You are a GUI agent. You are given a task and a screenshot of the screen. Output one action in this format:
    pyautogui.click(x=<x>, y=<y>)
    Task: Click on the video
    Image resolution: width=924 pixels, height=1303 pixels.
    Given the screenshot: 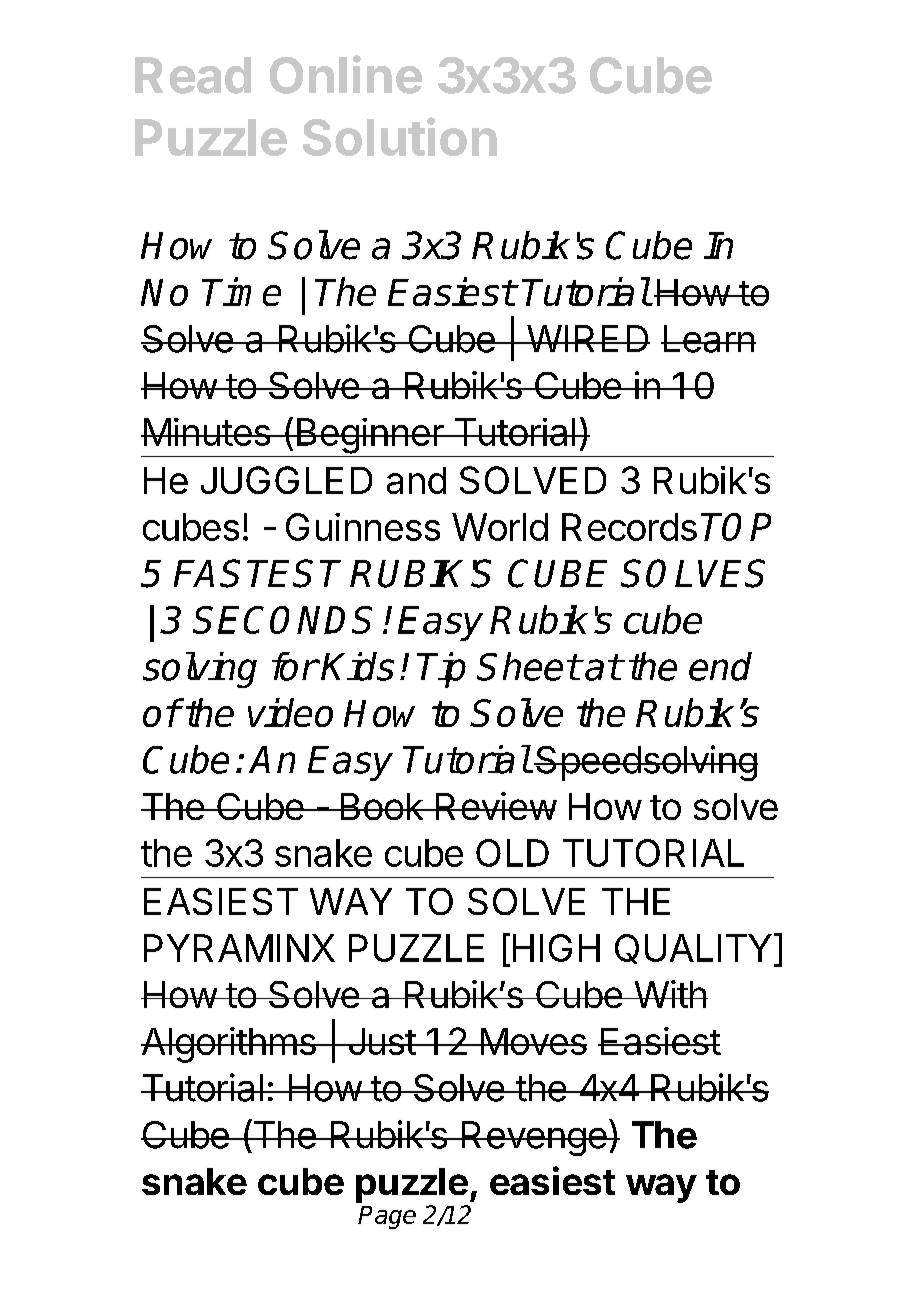 What is the action you would take?
    pyautogui.click(x=290, y=712)
